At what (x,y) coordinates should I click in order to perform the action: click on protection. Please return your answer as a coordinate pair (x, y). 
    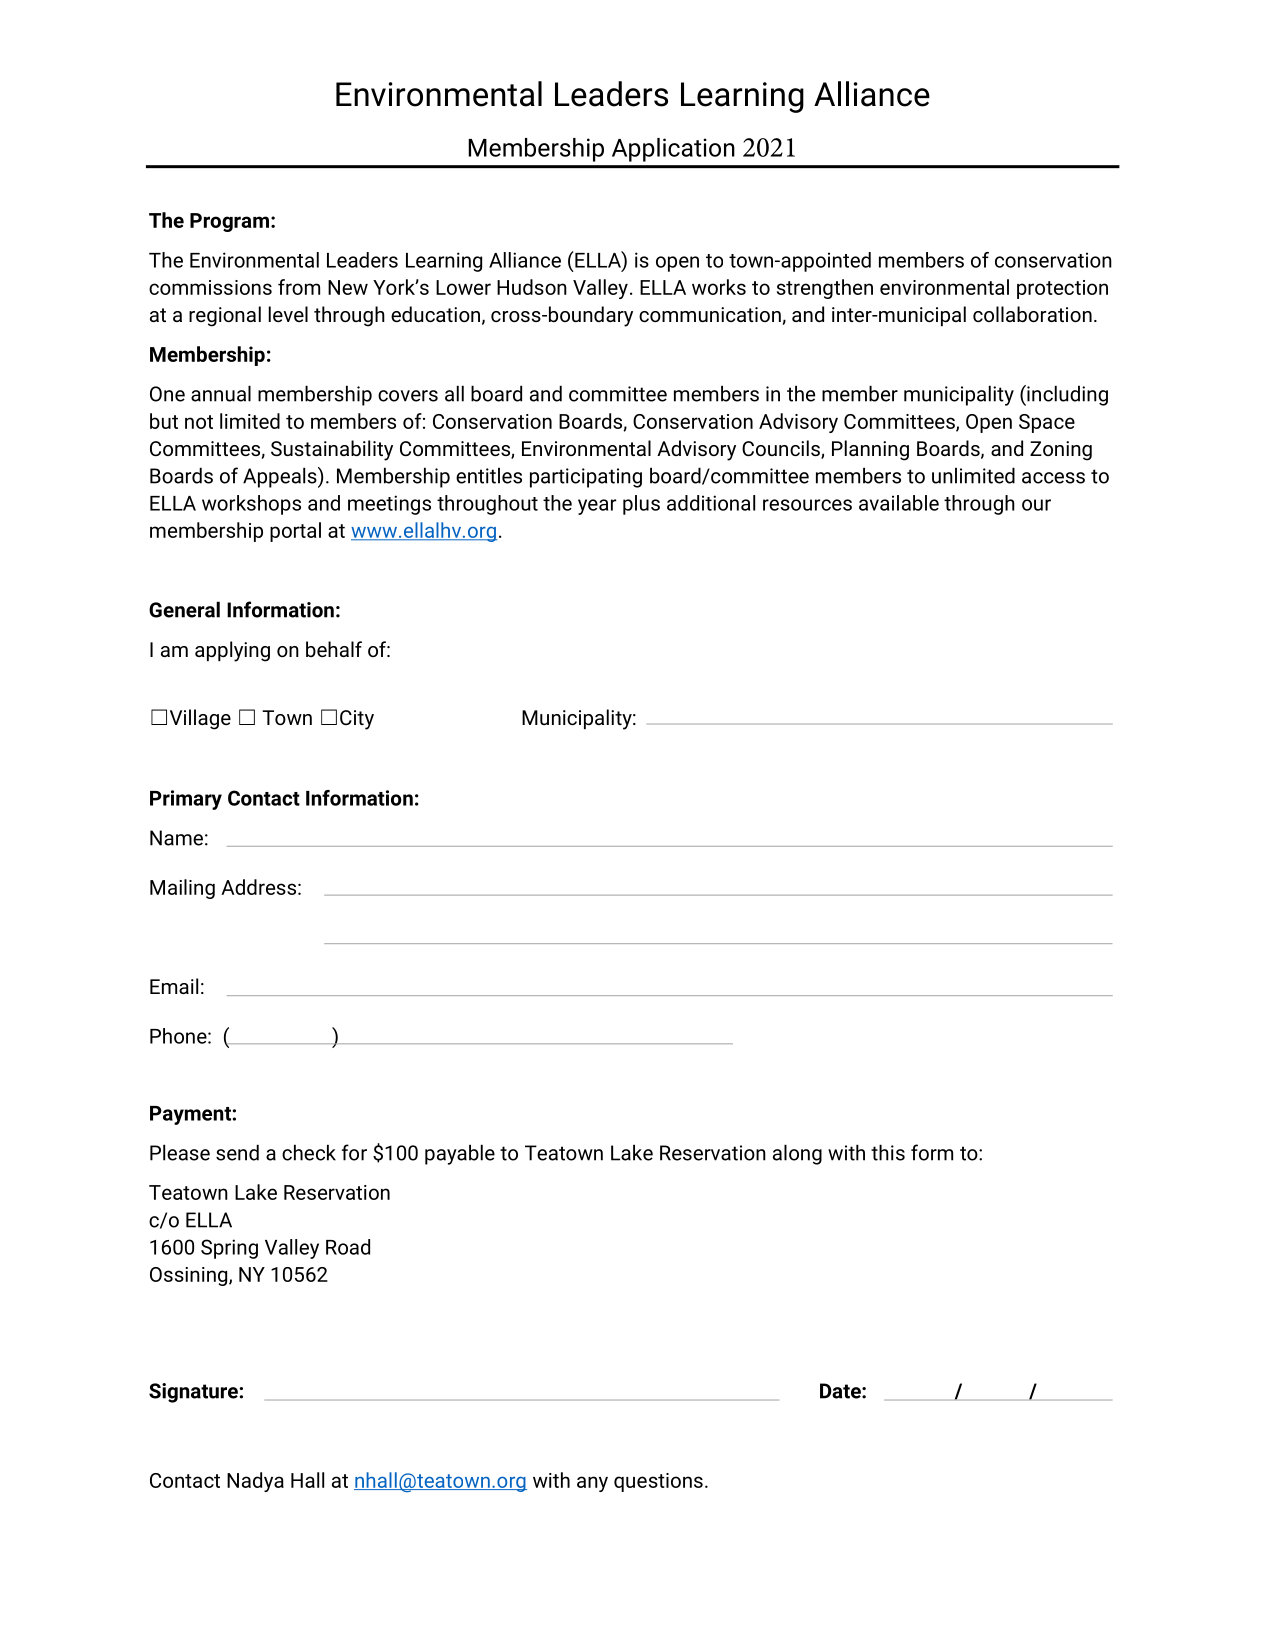
    Looking at the image, I should click on (1062, 289).
